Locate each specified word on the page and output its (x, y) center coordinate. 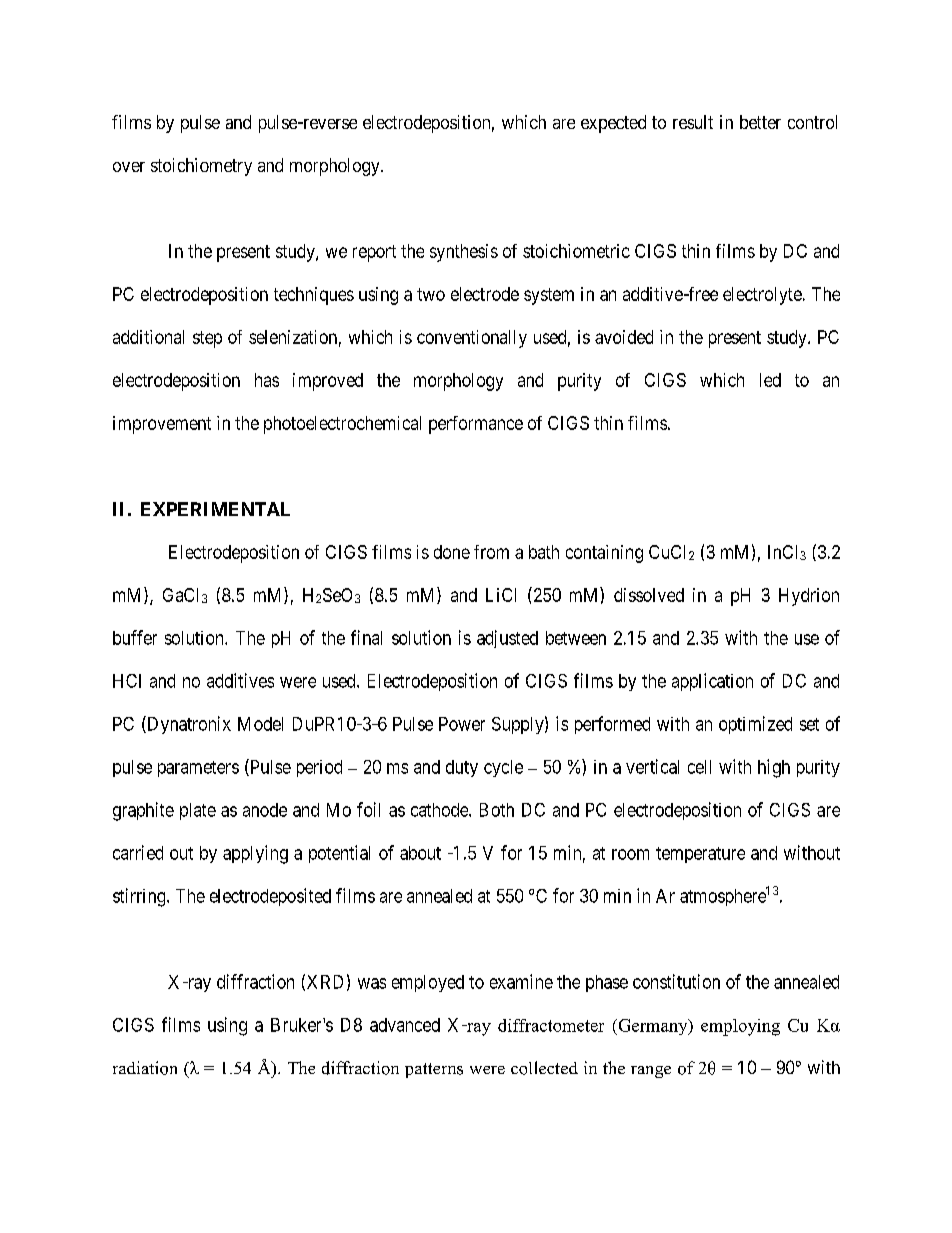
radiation (145, 1068)
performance (476, 425)
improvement (162, 425)
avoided (624, 337)
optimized (755, 725)
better (760, 122)
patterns (434, 1070)
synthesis (464, 253)
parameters (198, 769)
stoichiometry (201, 167)
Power (462, 724)
